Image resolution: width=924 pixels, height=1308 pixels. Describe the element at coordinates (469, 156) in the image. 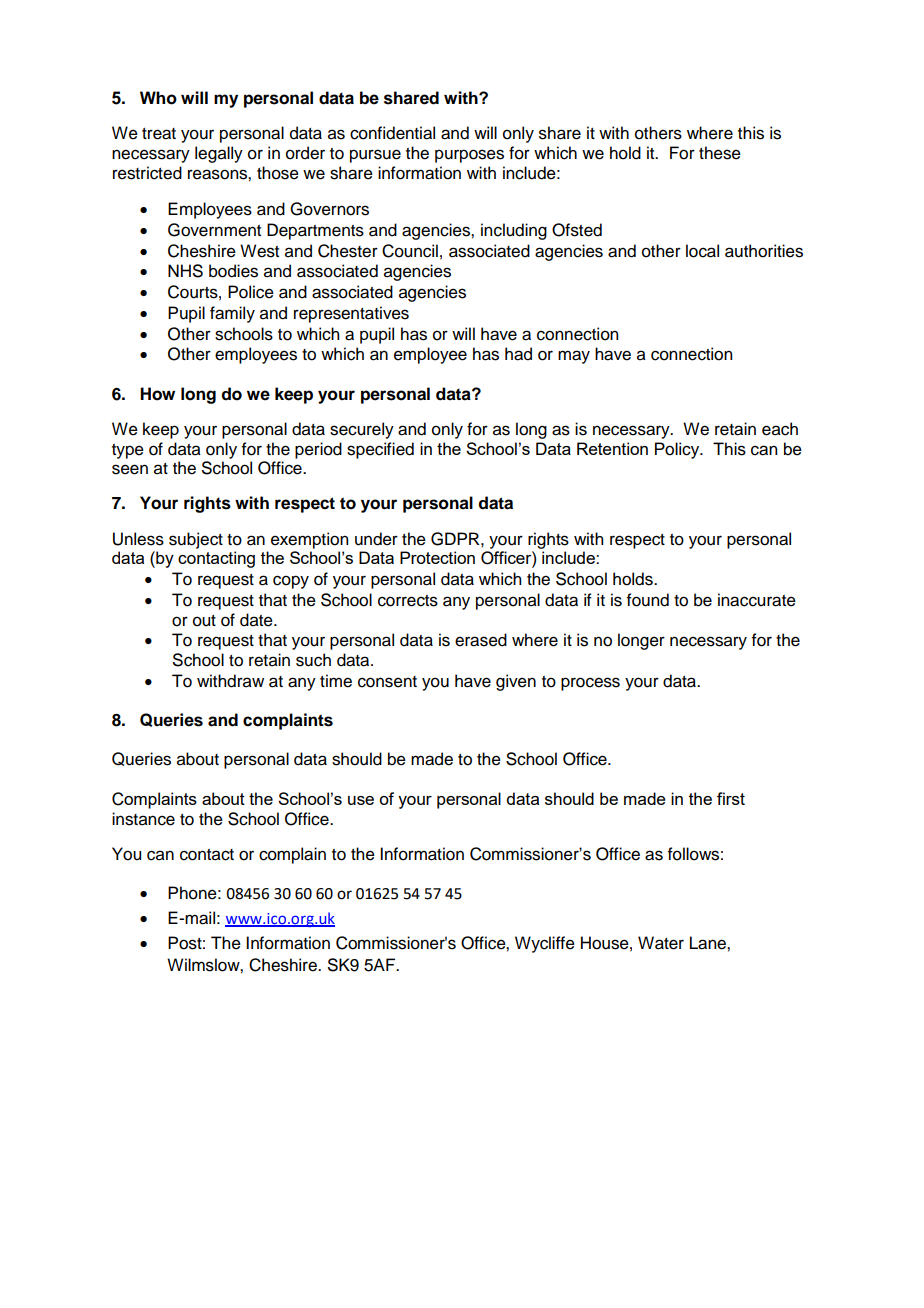

I see `purposes` at that location.
